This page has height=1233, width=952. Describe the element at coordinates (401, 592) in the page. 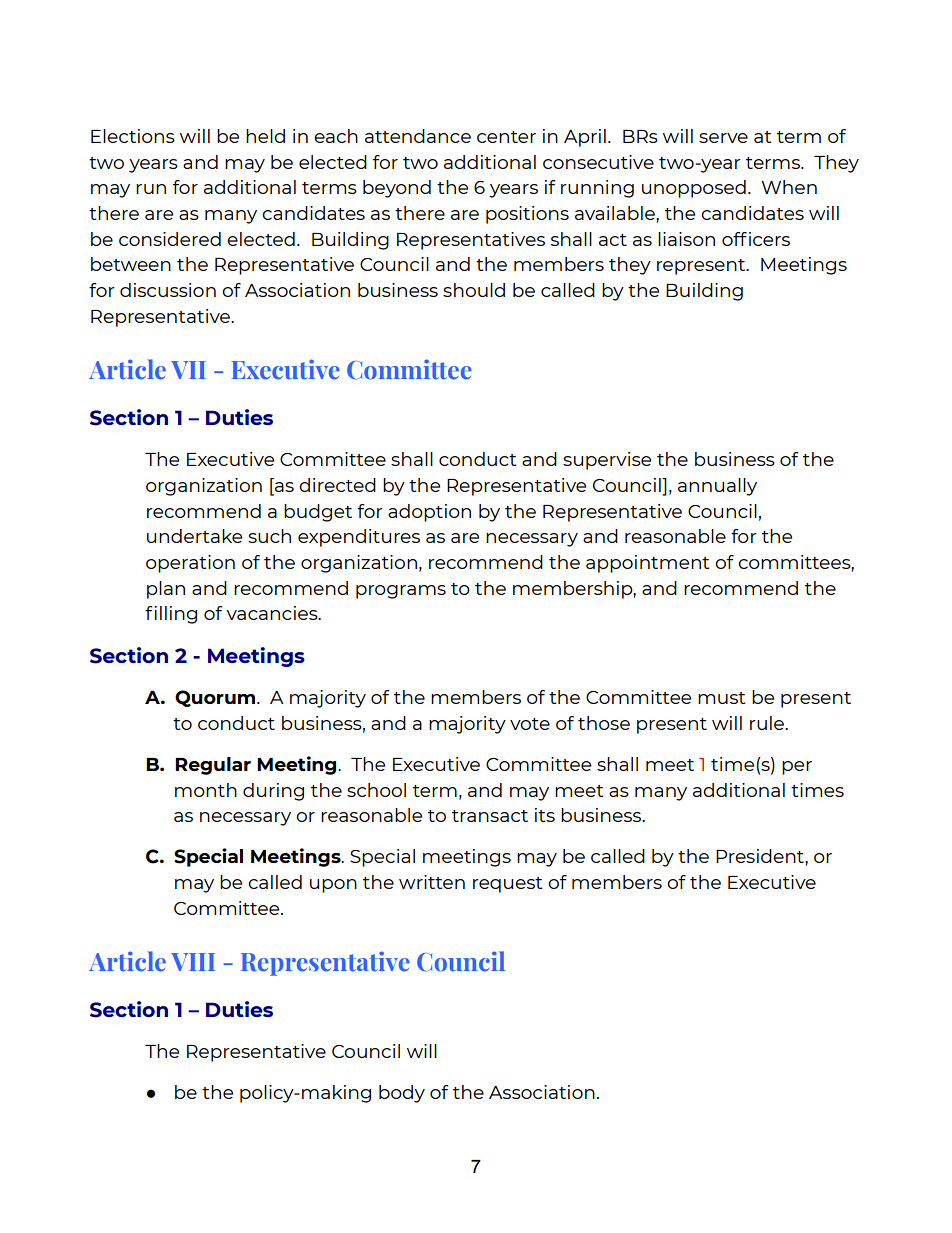

I see `programs` at that location.
